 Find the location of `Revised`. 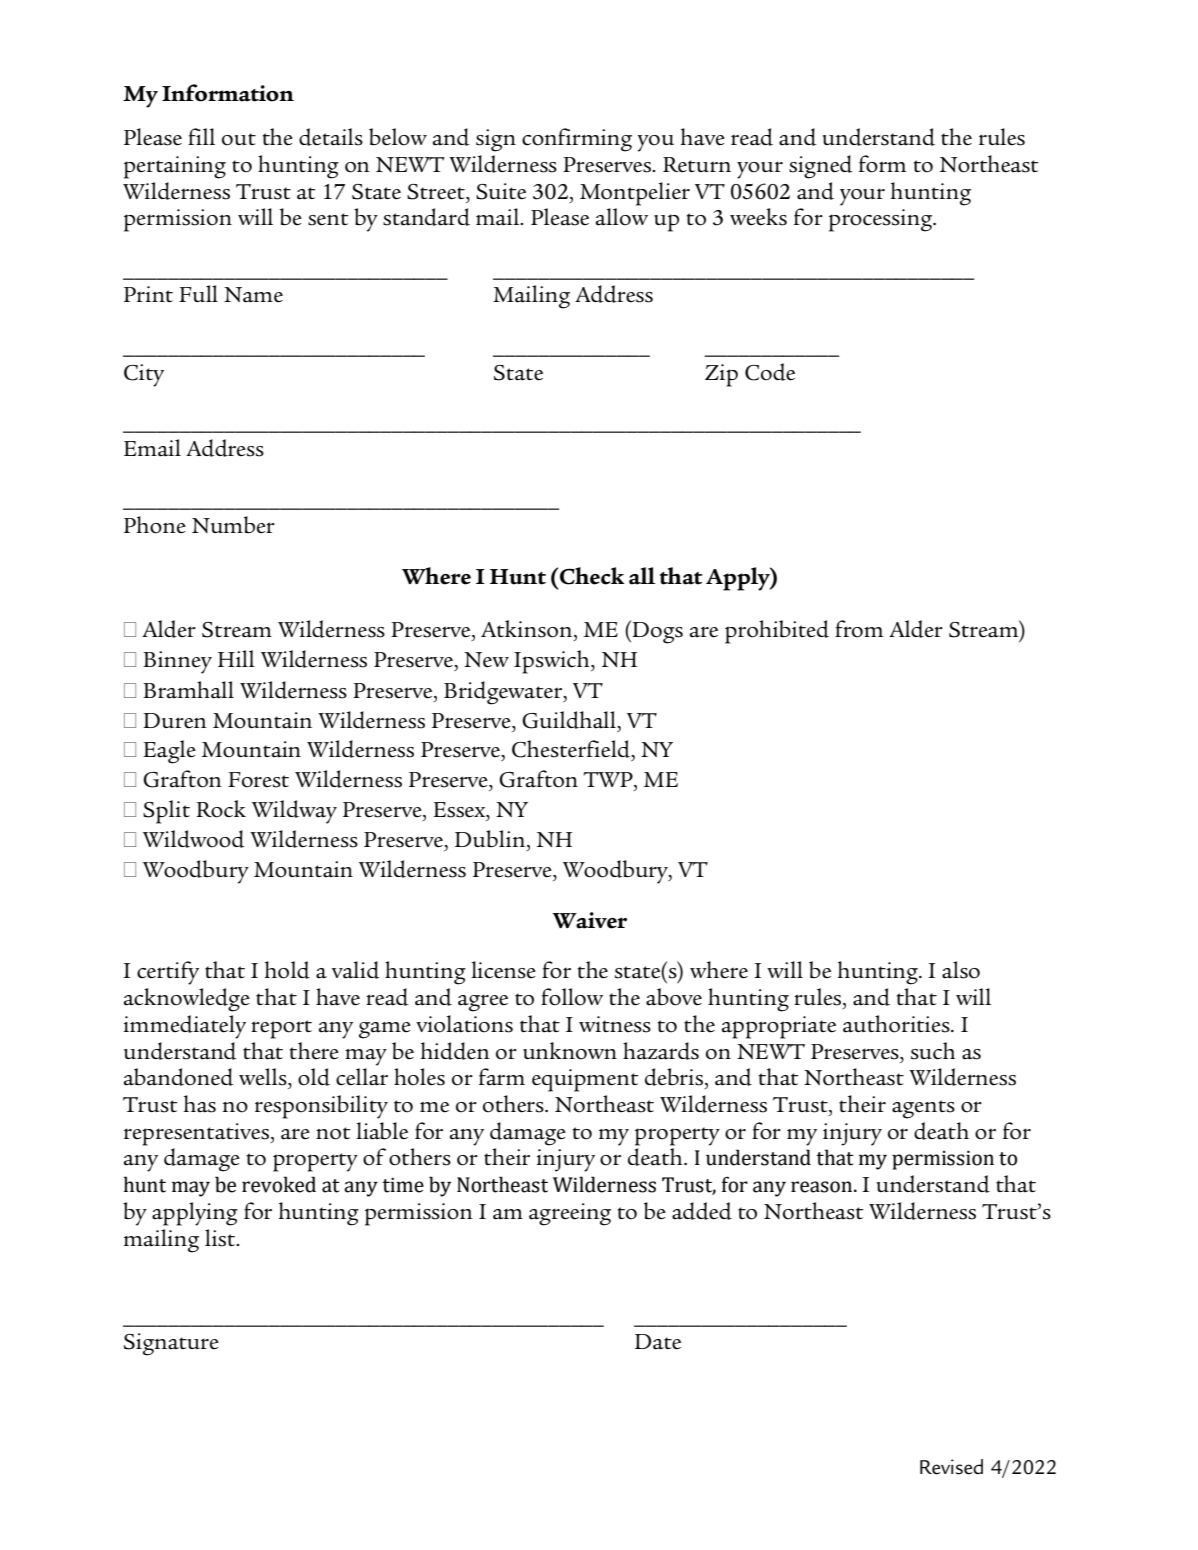

Revised is located at coordinates (951, 1467).
